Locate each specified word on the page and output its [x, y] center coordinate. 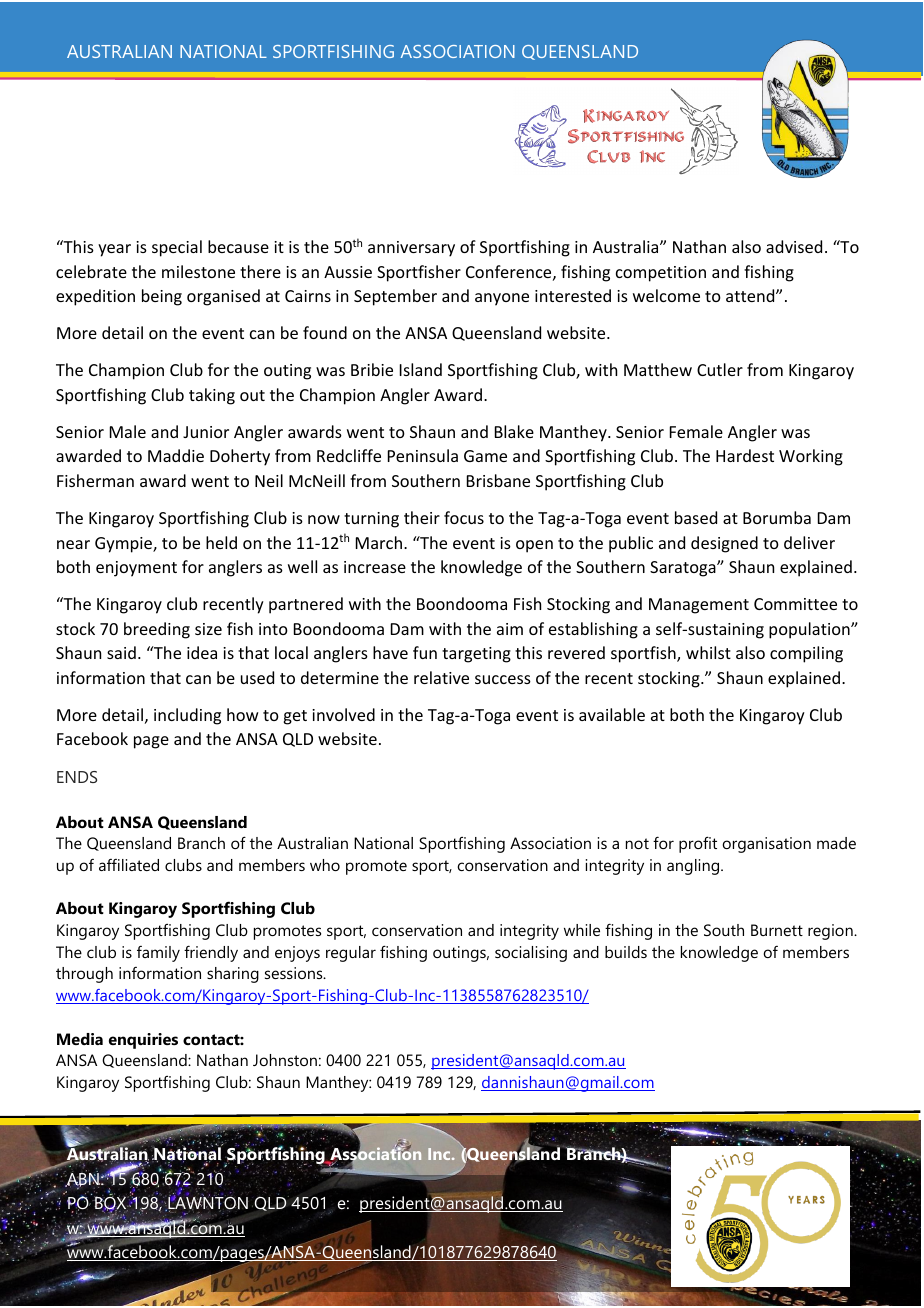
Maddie [176, 455]
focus [464, 517]
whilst [708, 652]
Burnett [777, 930]
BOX [111, 1204]
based [696, 517]
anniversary [411, 249]
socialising [531, 954]
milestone [198, 271]
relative [441, 677]
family [158, 954]
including [187, 716]
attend [751, 295]
